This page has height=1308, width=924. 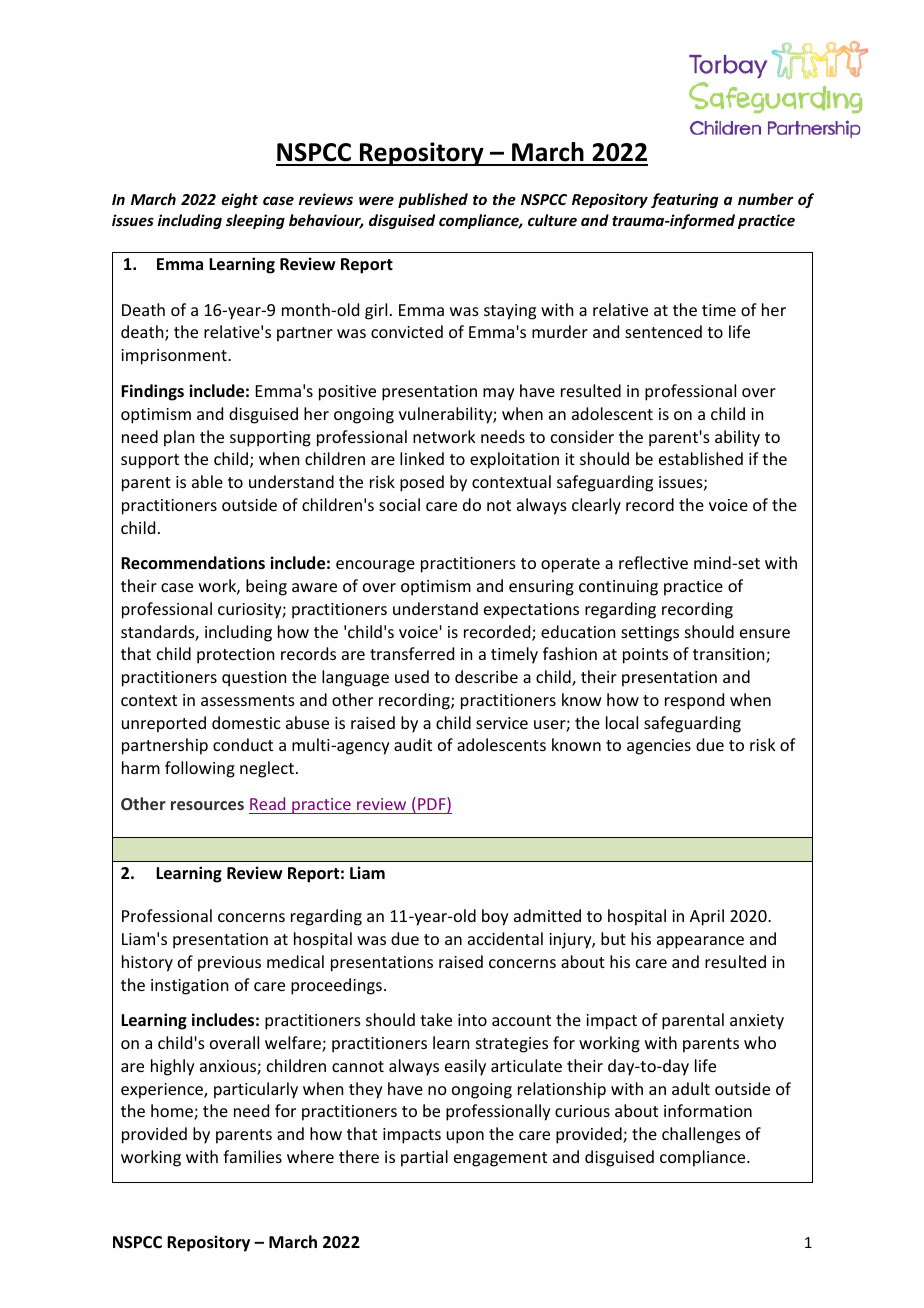 I want to click on previous, so click(x=229, y=964).
